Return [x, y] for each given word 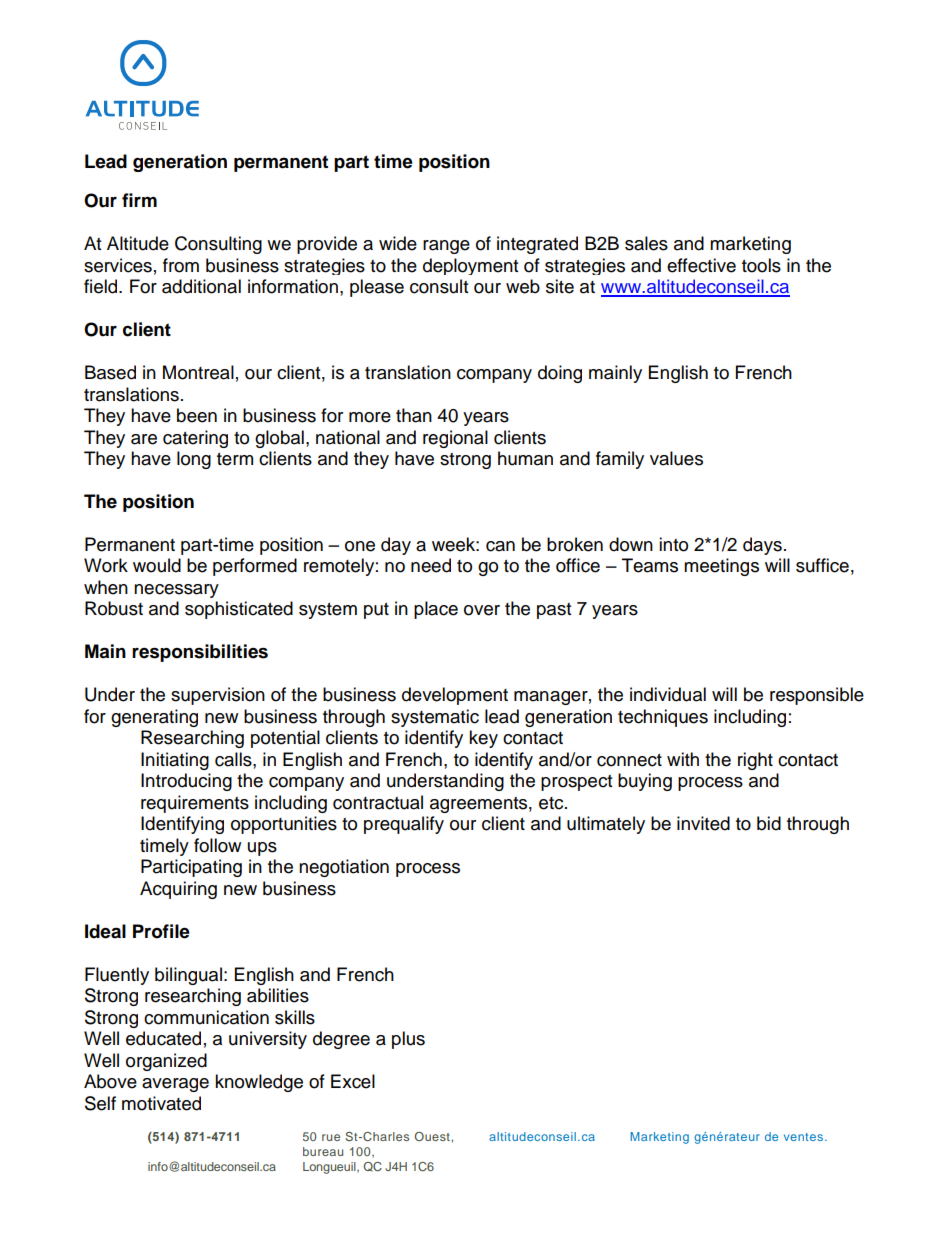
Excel [353, 1081]
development [455, 696]
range [446, 247]
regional [455, 439]
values [676, 458]
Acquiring [178, 890]
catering [195, 439]
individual [668, 694]
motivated [161, 1103]
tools [761, 265]
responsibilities [200, 653]
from [181, 265]
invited [703, 823]
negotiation [344, 868]
